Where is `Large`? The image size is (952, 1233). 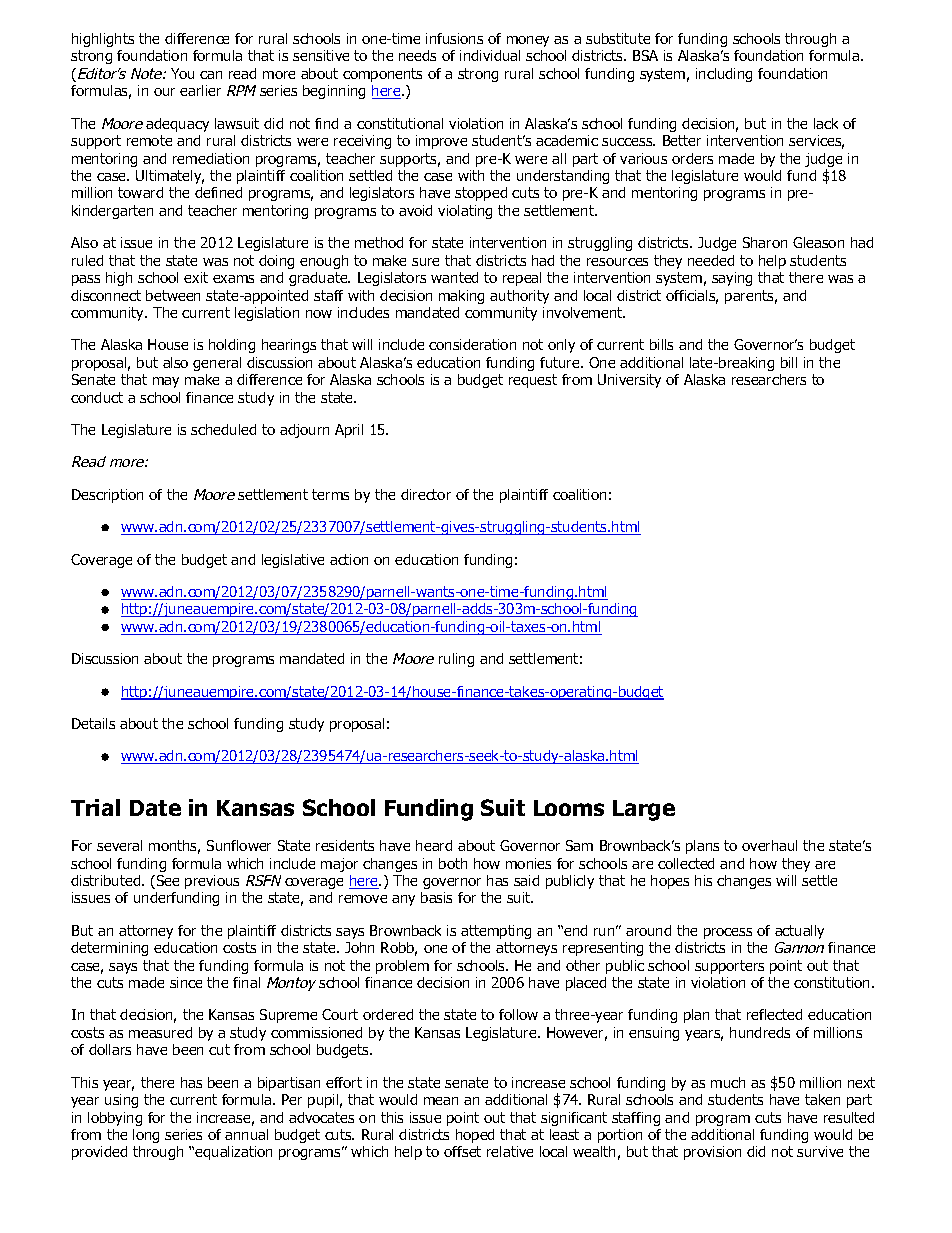 Large is located at coordinates (644, 810).
